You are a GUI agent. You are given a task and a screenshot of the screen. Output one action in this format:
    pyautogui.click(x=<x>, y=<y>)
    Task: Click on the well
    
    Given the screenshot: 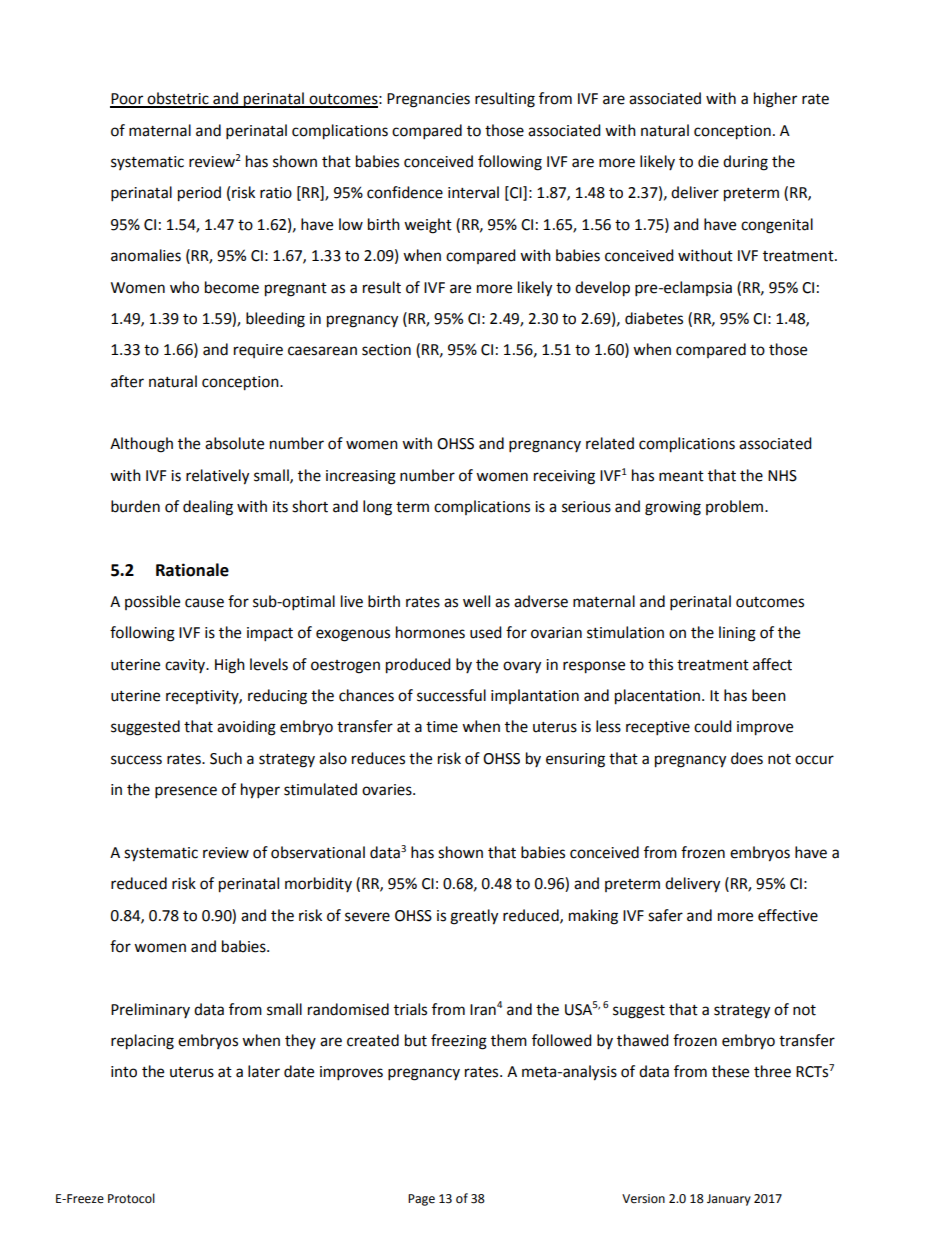 What is the action you would take?
    pyautogui.click(x=476, y=601)
